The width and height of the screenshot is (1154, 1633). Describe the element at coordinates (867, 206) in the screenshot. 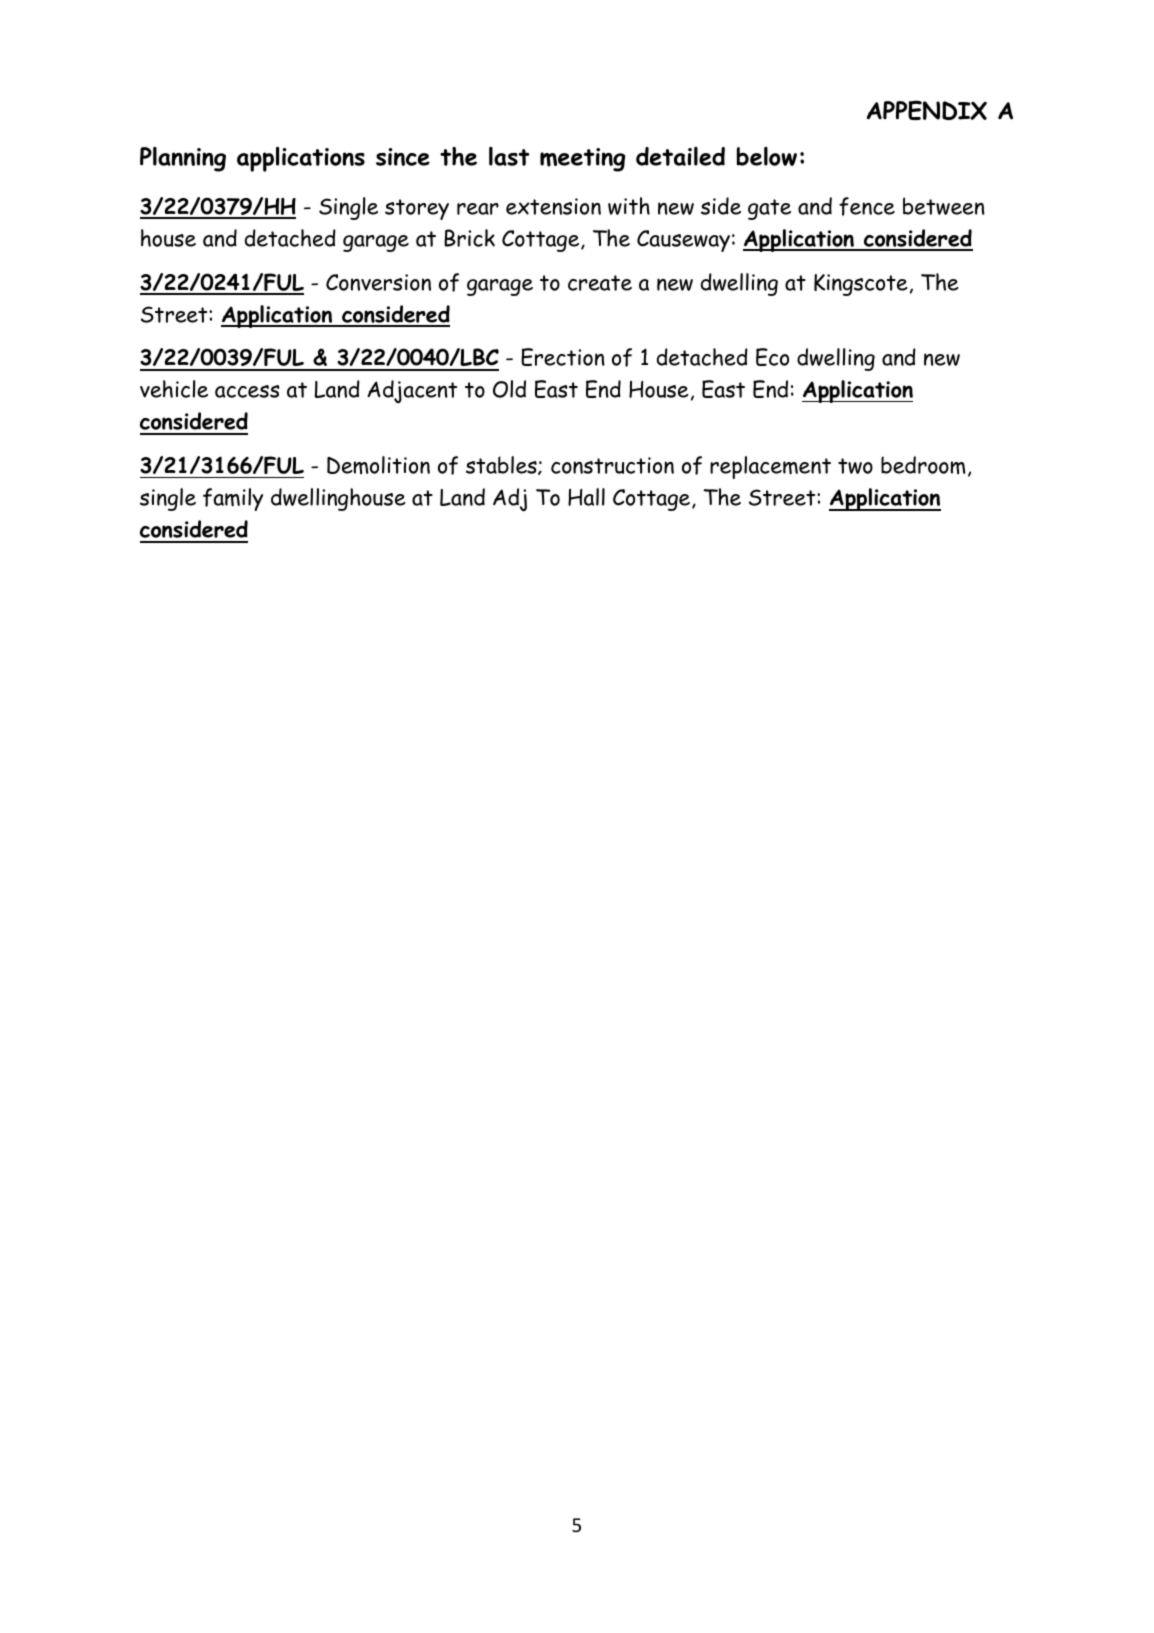

I see `fence` at that location.
